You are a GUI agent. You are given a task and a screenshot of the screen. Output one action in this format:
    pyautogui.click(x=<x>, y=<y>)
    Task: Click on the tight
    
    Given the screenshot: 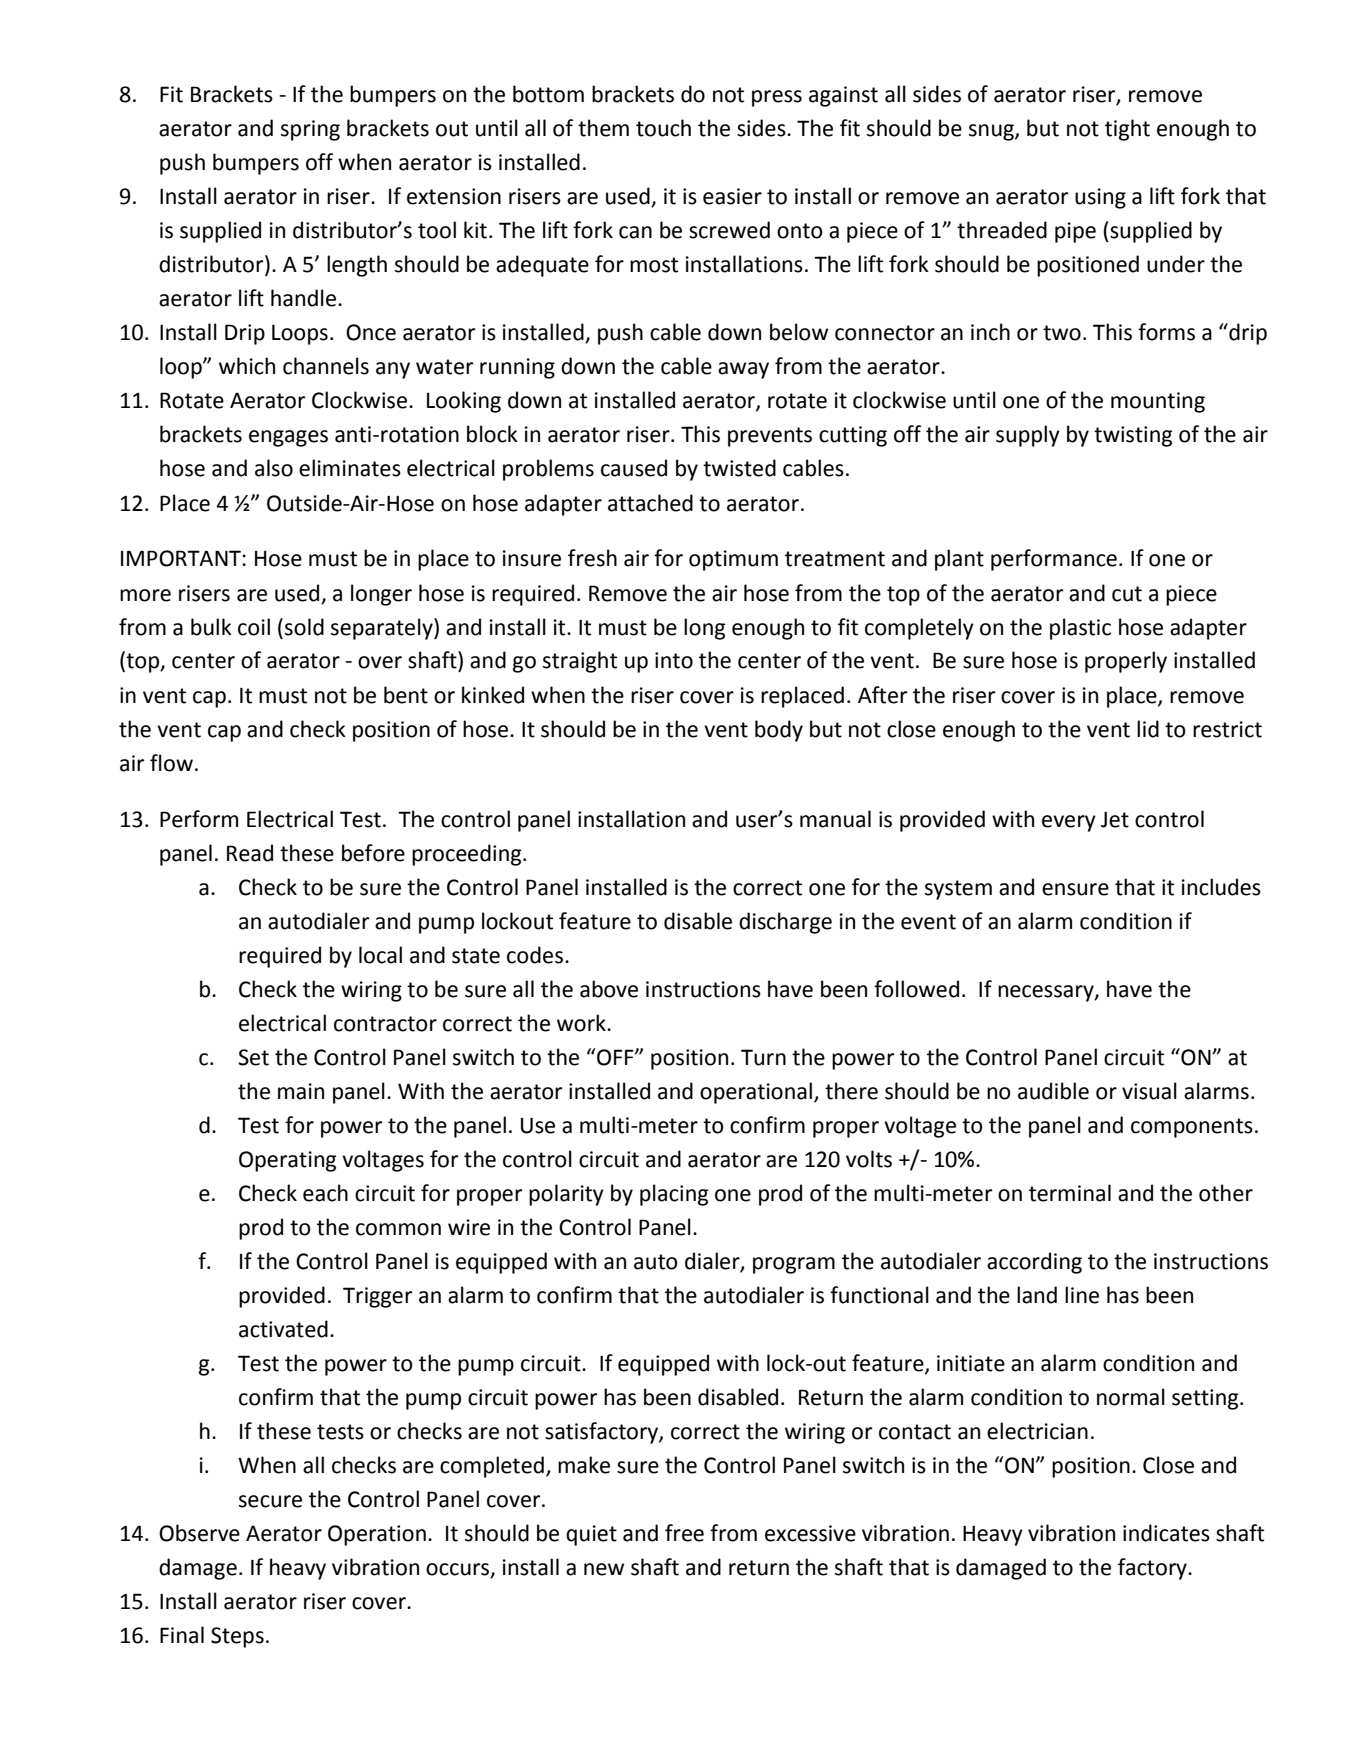 What is the action you would take?
    pyautogui.click(x=1127, y=130)
